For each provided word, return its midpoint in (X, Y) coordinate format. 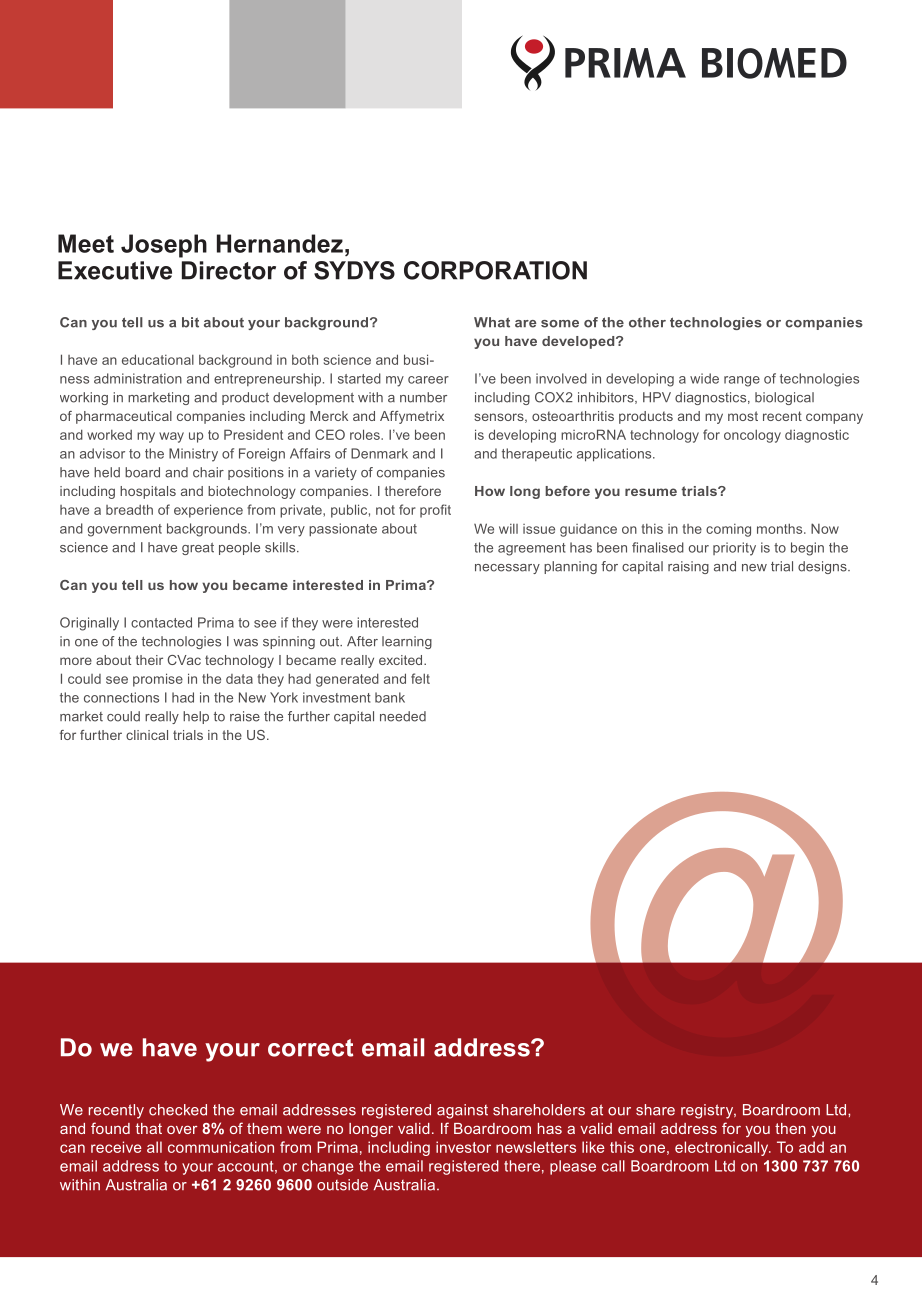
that (149, 1128)
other (647, 322)
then (790, 1128)
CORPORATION (495, 270)
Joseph (164, 246)
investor (463, 1147)
